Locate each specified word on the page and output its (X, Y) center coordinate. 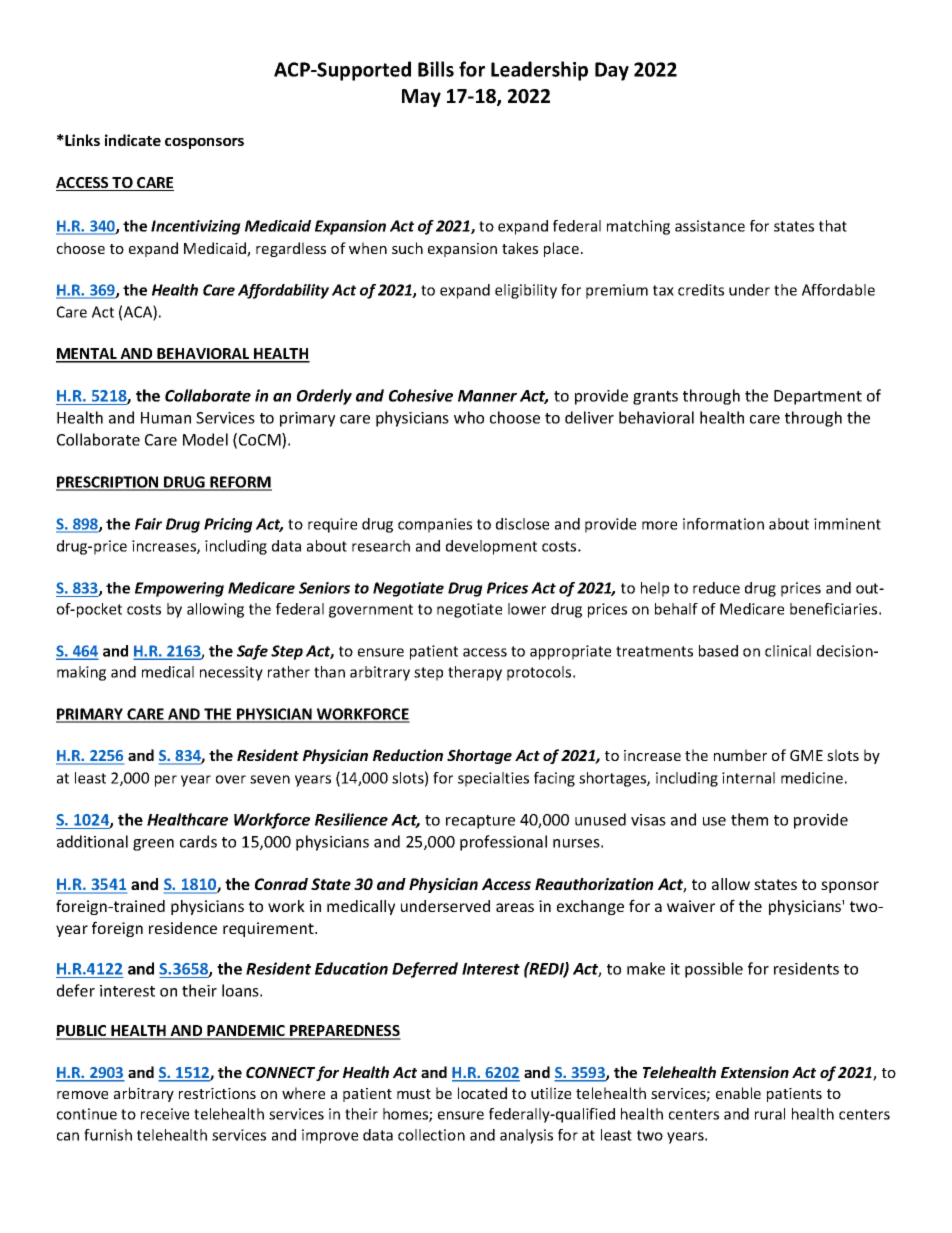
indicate (133, 140)
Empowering (179, 589)
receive (165, 1114)
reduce (716, 588)
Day (612, 71)
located (482, 1093)
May (421, 98)
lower (527, 609)
